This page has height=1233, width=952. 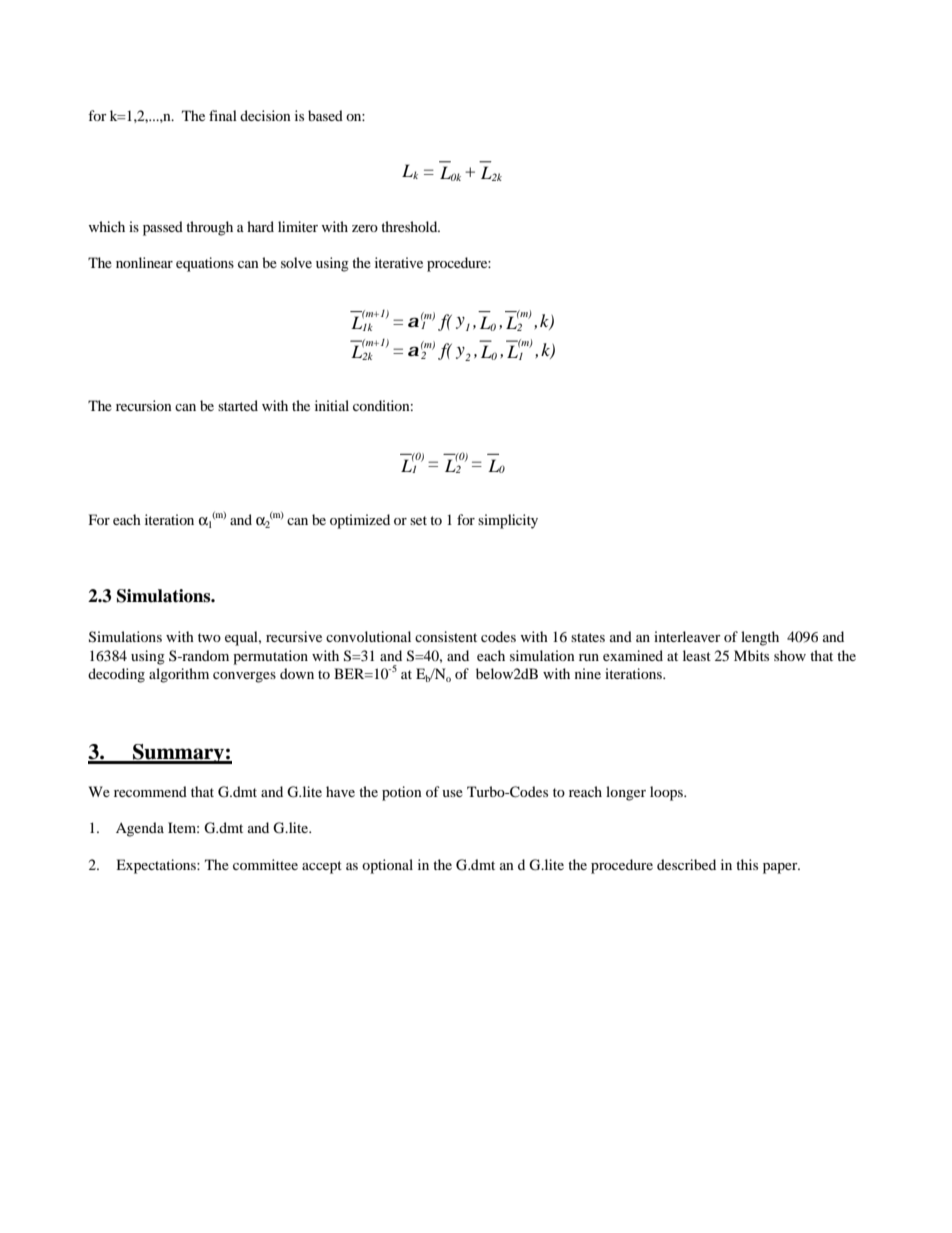 What do you see at coordinates (325, 115) in the page?
I see `based` at bounding box center [325, 115].
